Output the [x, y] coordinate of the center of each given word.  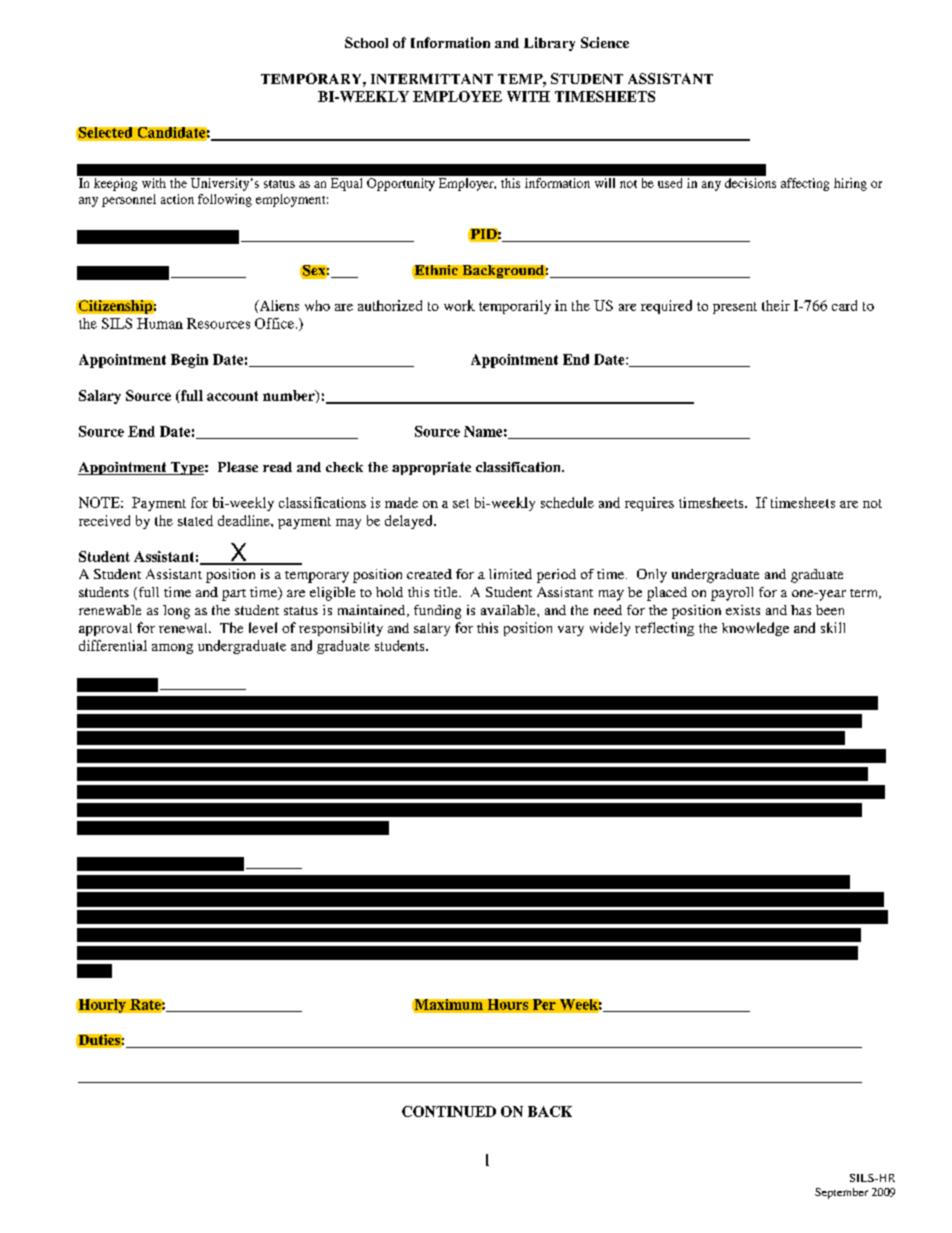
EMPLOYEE [457, 96]
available [509, 610]
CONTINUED [449, 1111]
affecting [805, 184]
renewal [184, 628]
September [841, 1193]
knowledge [755, 629]
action [177, 199]
